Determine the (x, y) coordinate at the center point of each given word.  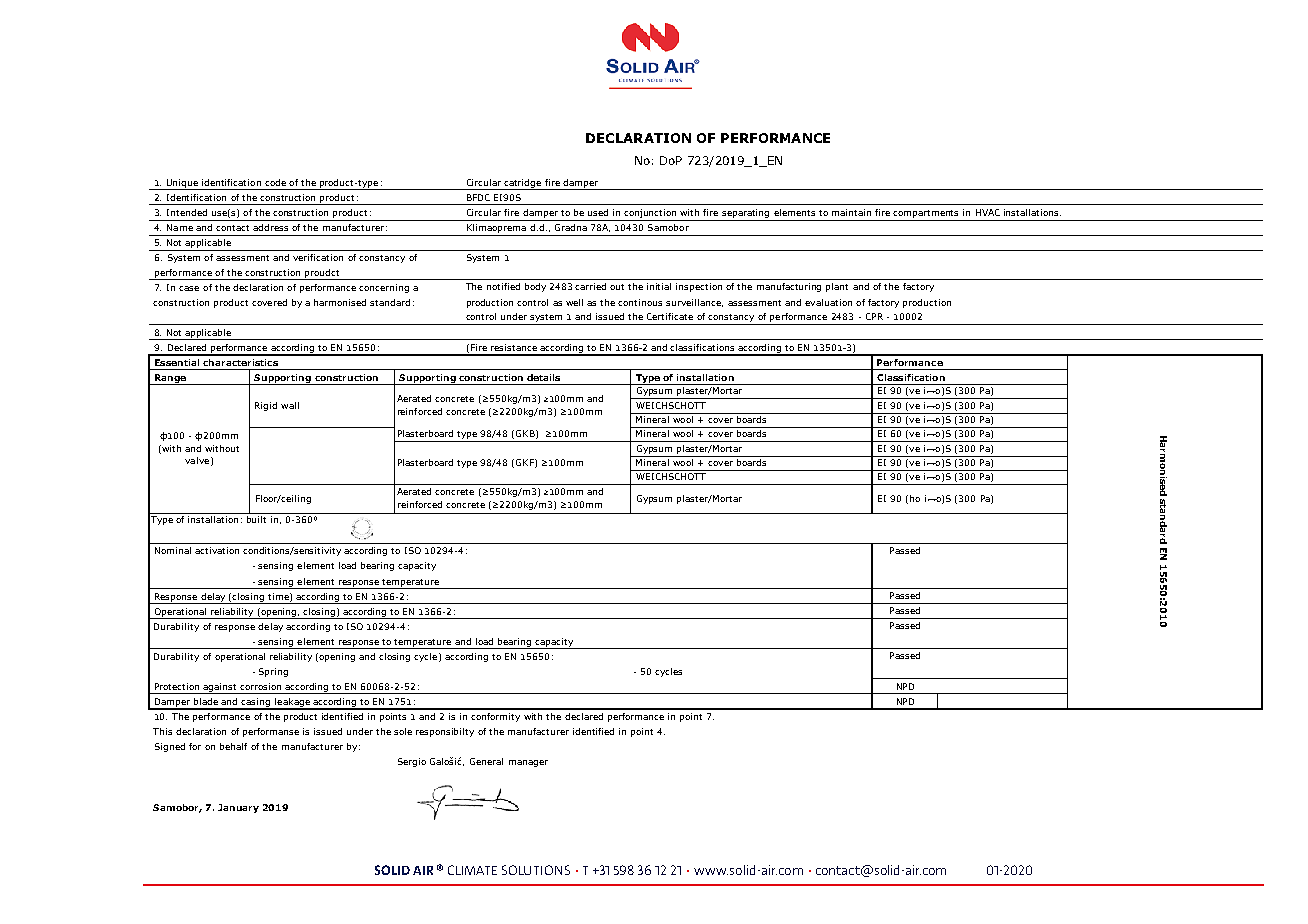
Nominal (173, 550)
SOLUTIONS (536, 870)
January (238, 808)
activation (217, 550)
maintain (851, 212)
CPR (874, 316)
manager (528, 763)
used (598, 212)
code (275, 182)
